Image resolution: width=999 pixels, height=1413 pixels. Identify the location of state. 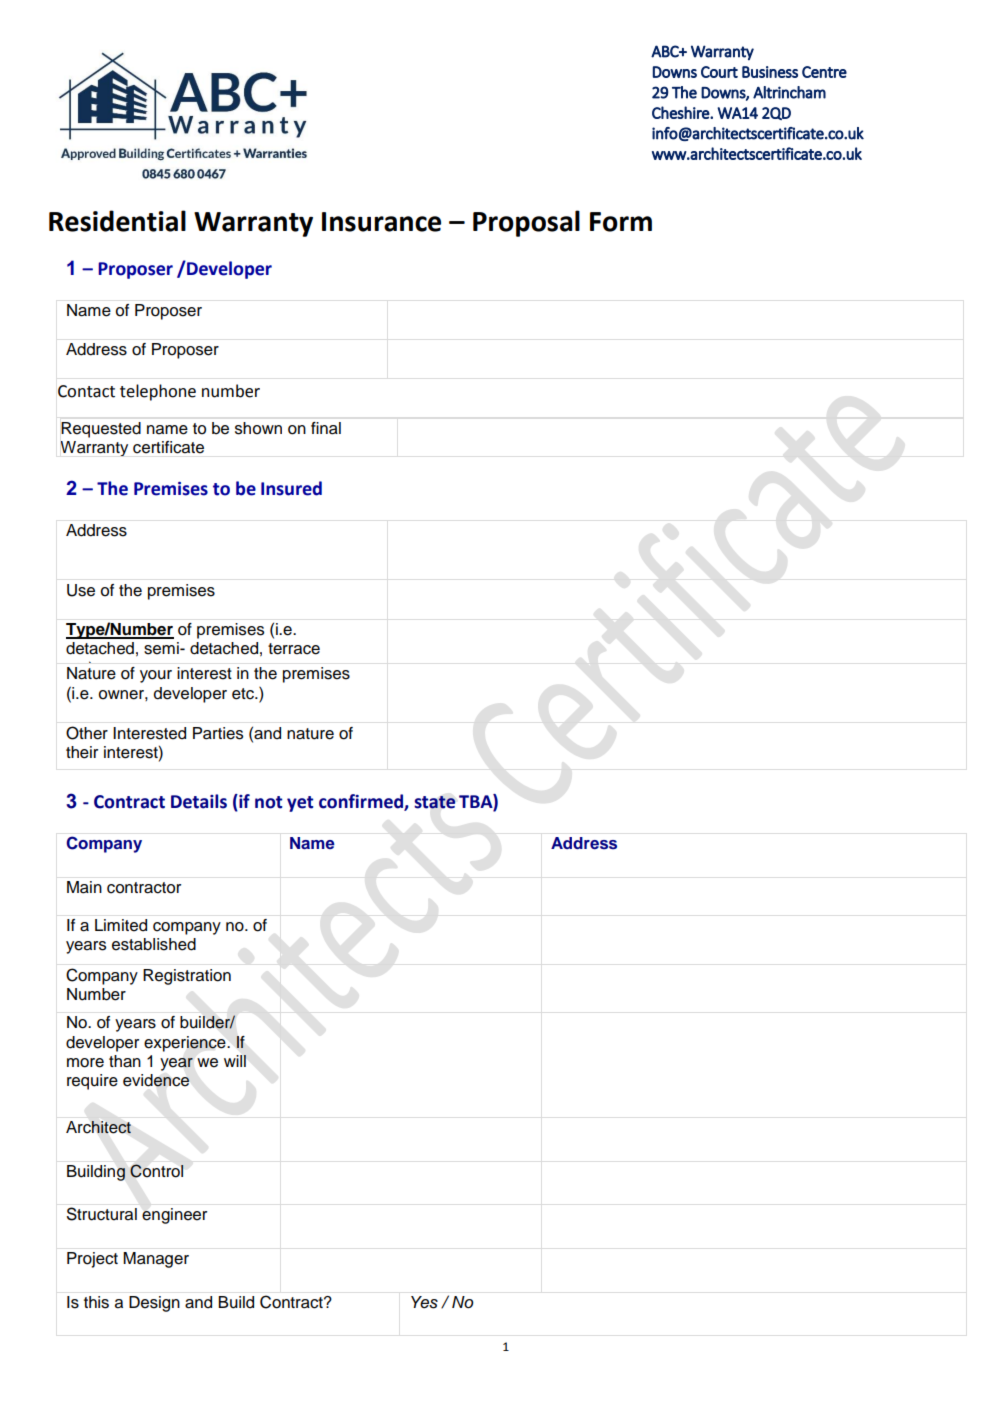
(435, 802).
